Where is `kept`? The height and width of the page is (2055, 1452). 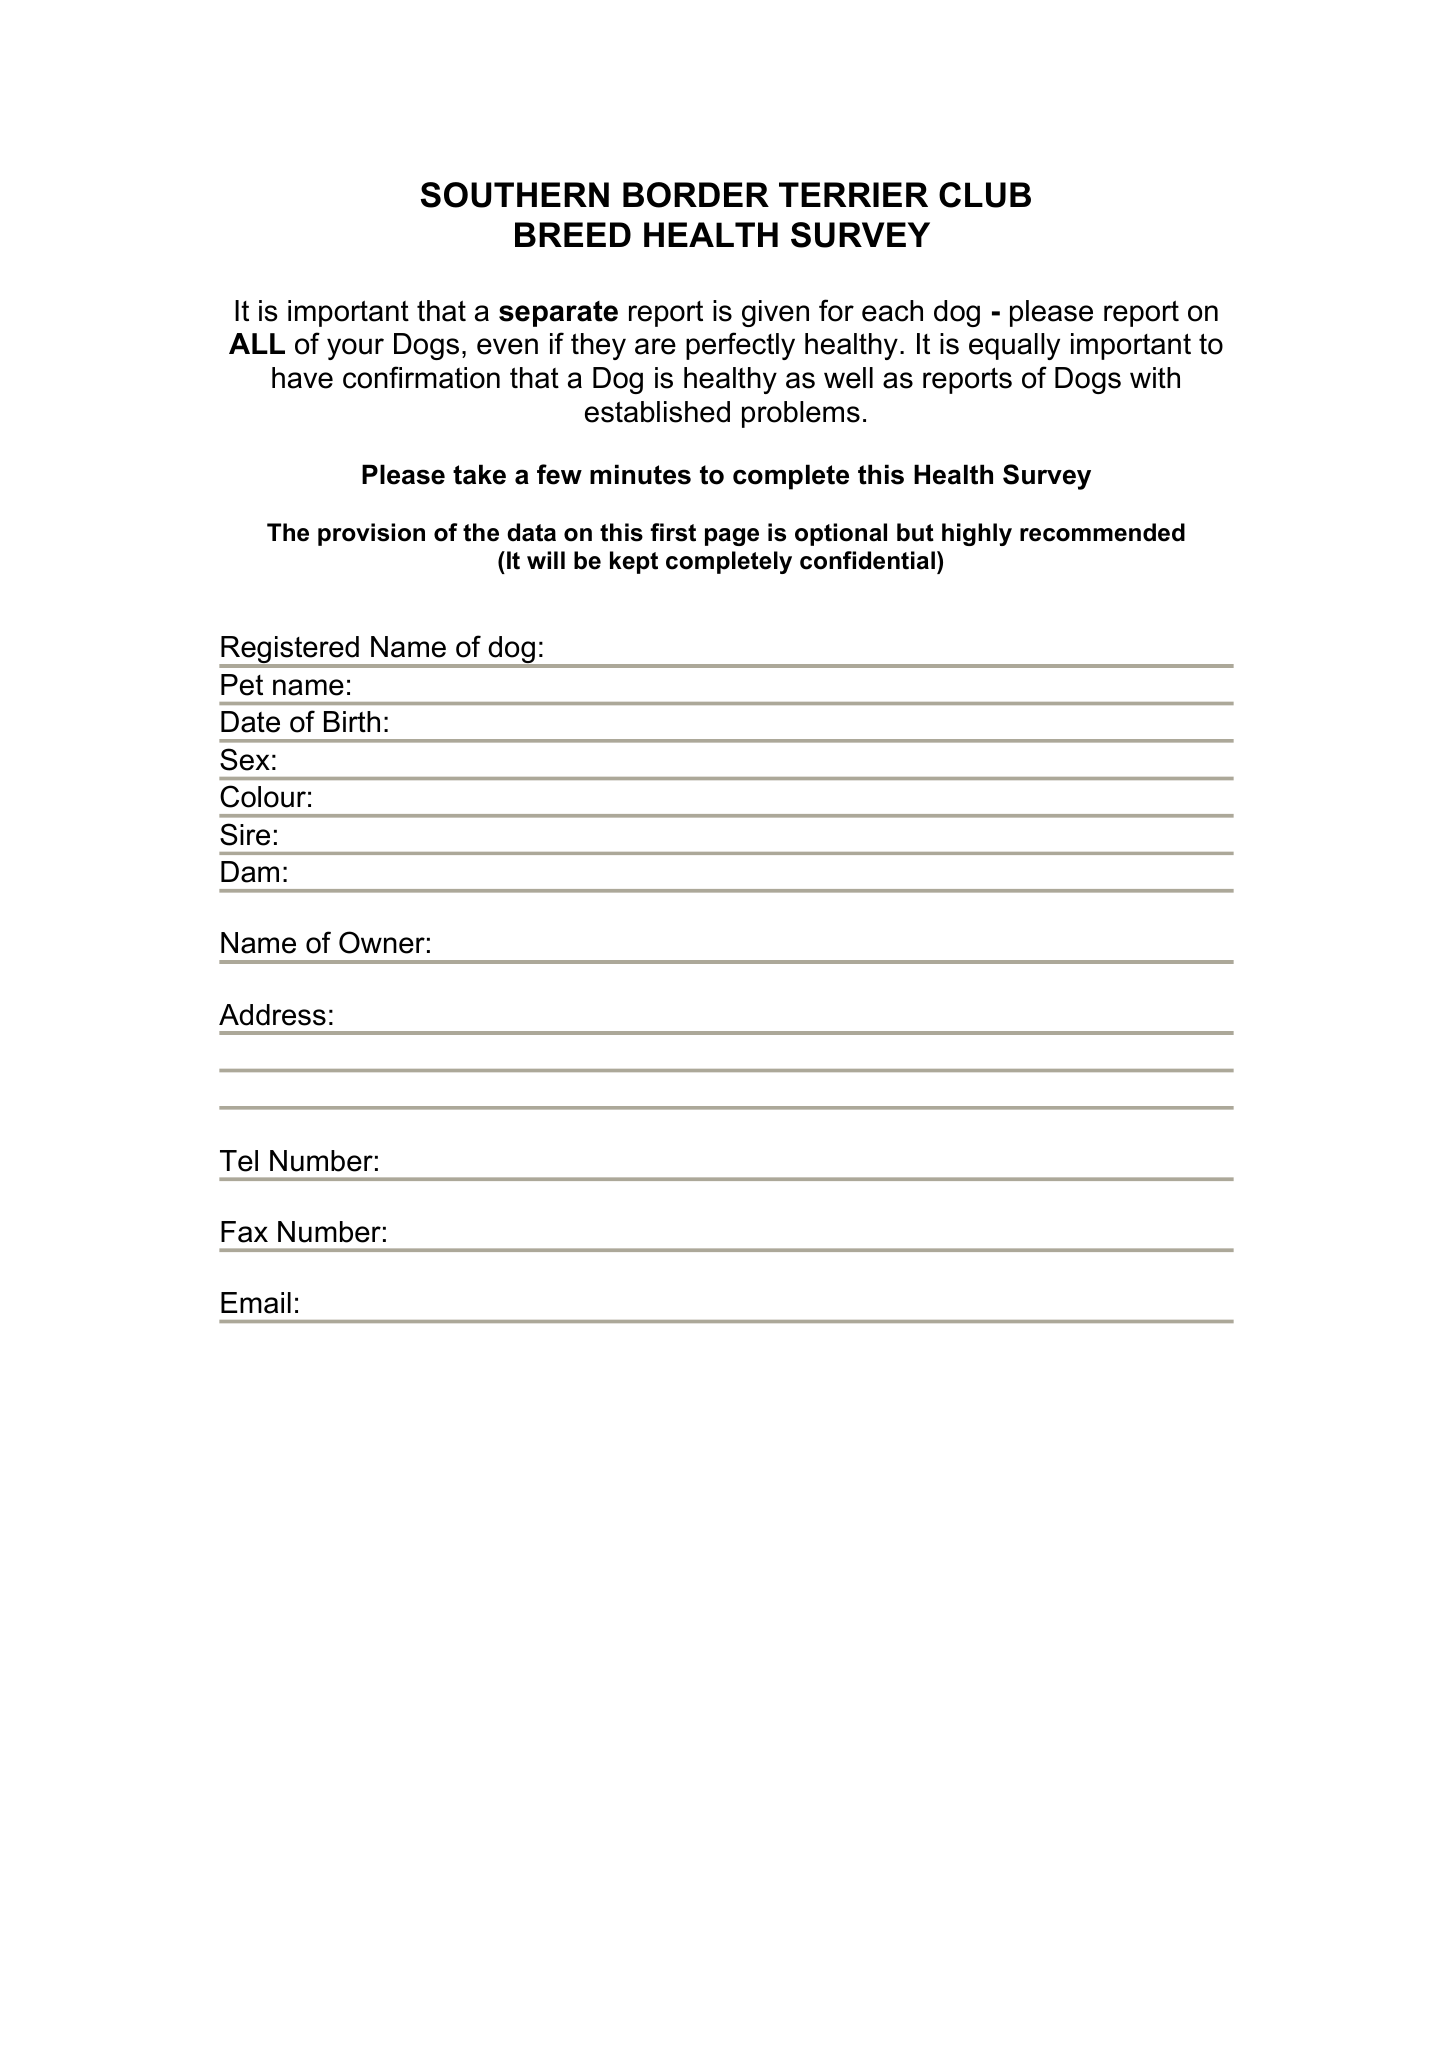 kept is located at coordinates (634, 562).
